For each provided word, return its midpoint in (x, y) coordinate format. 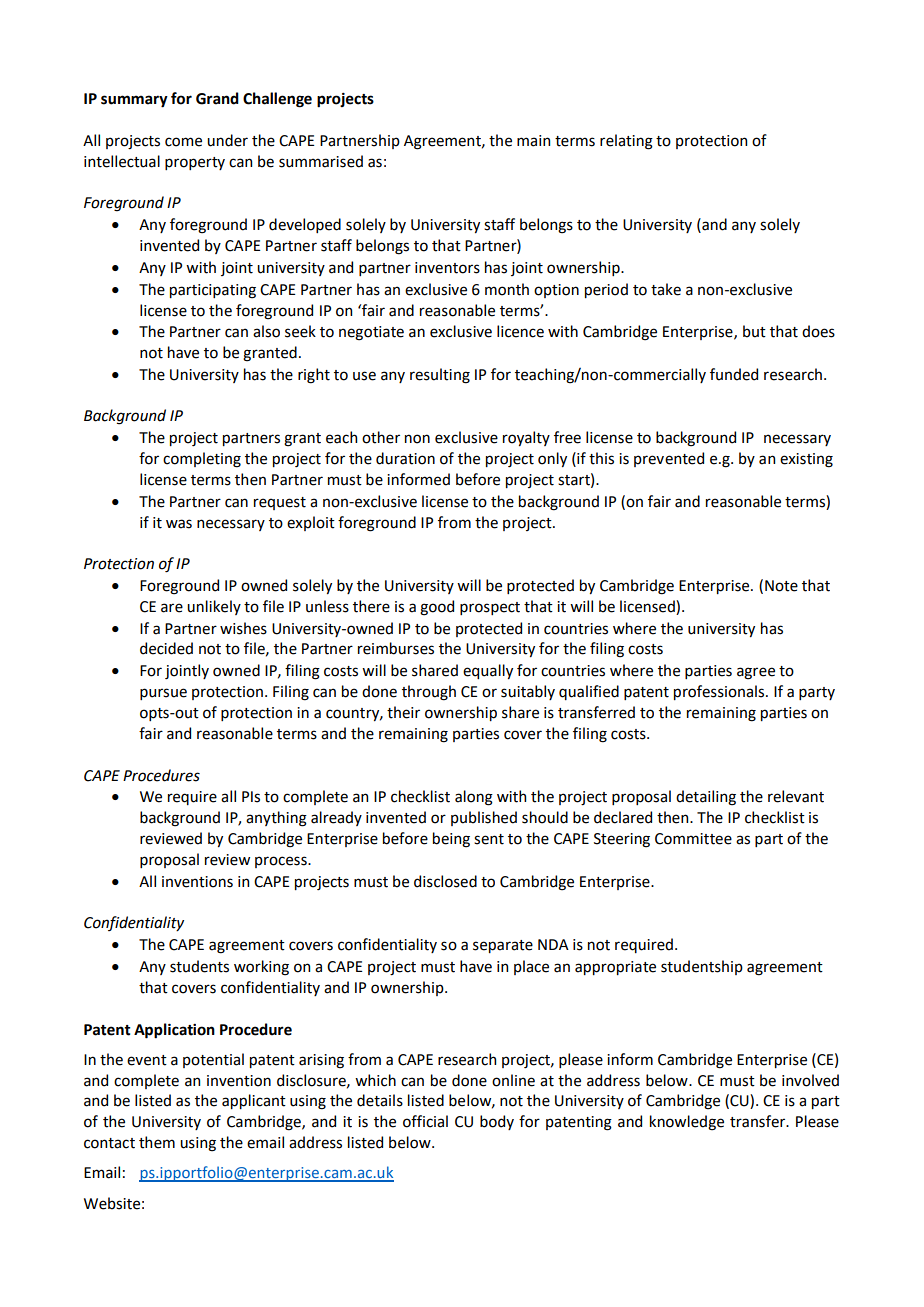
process (282, 862)
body (497, 1122)
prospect (490, 608)
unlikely (214, 607)
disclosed (445, 881)
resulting (440, 376)
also (266, 331)
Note (781, 586)
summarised (321, 161)
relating (626, 142)
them (157, 1142)
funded (734, 374)
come (183, 142)
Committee (693, 839)
